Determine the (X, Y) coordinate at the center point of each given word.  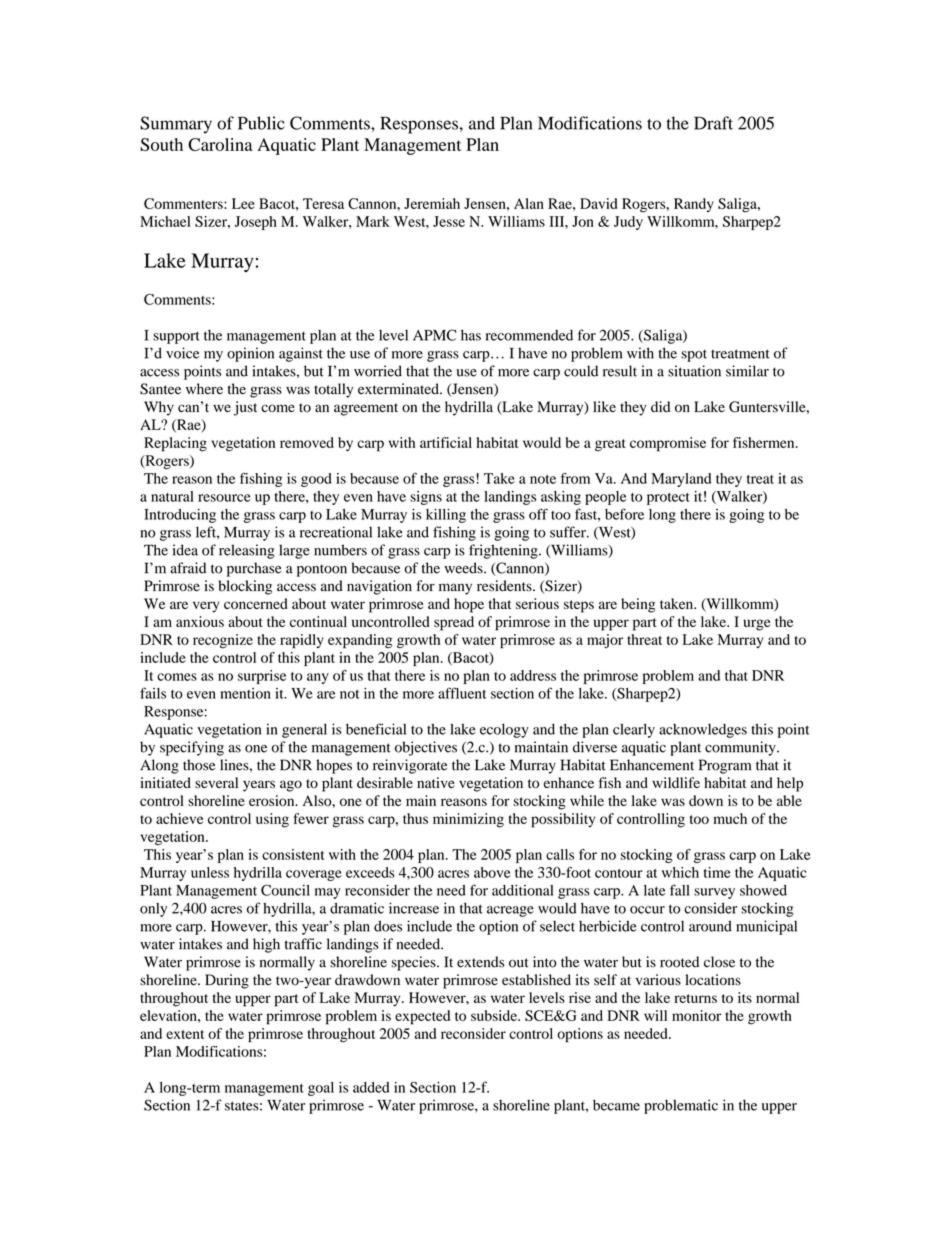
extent (185, 1034)
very (206, 607)
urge (757, 625)
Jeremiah (432, 203)
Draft (713, 123)
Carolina (220, 144)
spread (454, 623)
